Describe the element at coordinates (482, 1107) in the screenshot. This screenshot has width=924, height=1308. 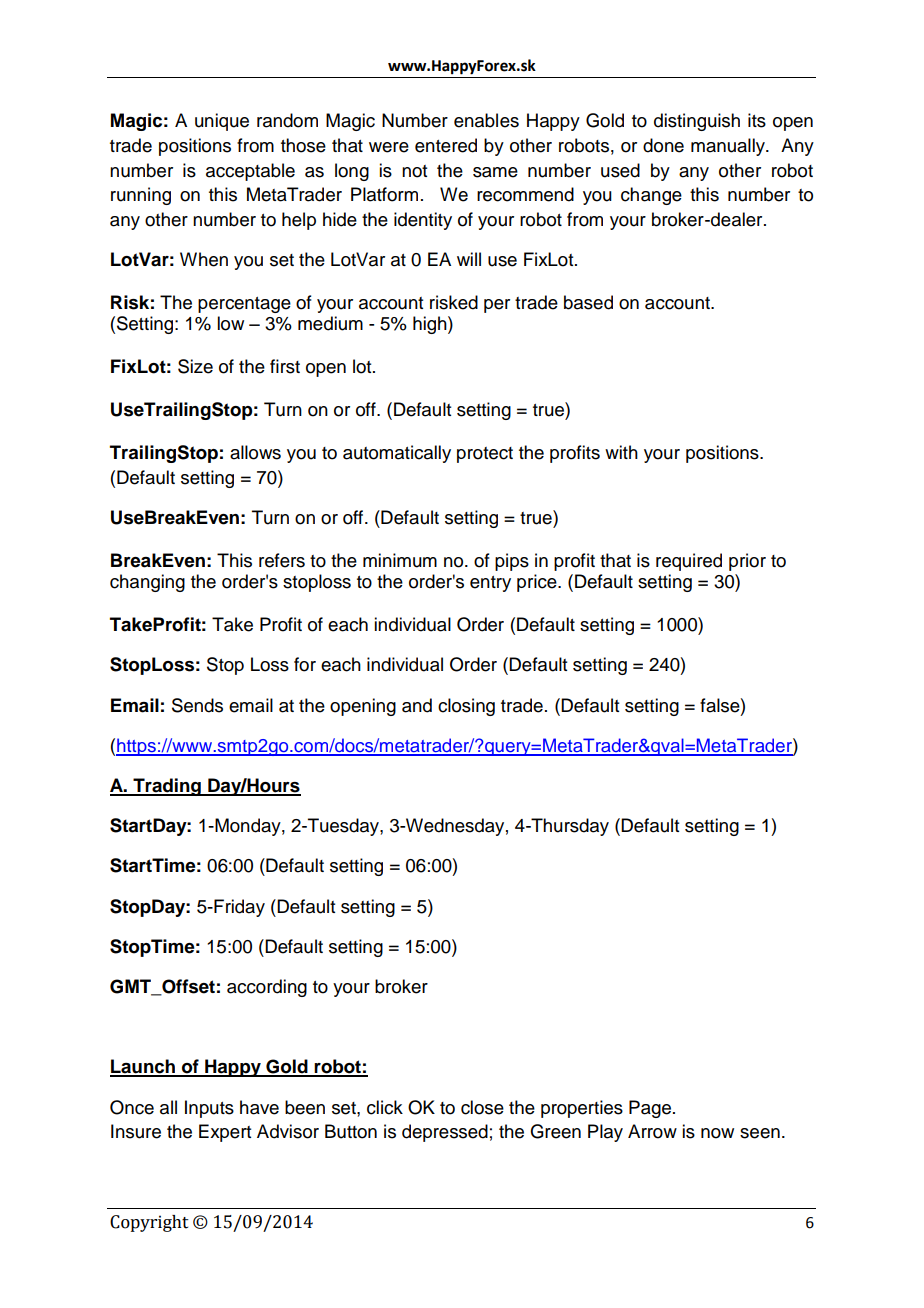
I see `close` at that location.
